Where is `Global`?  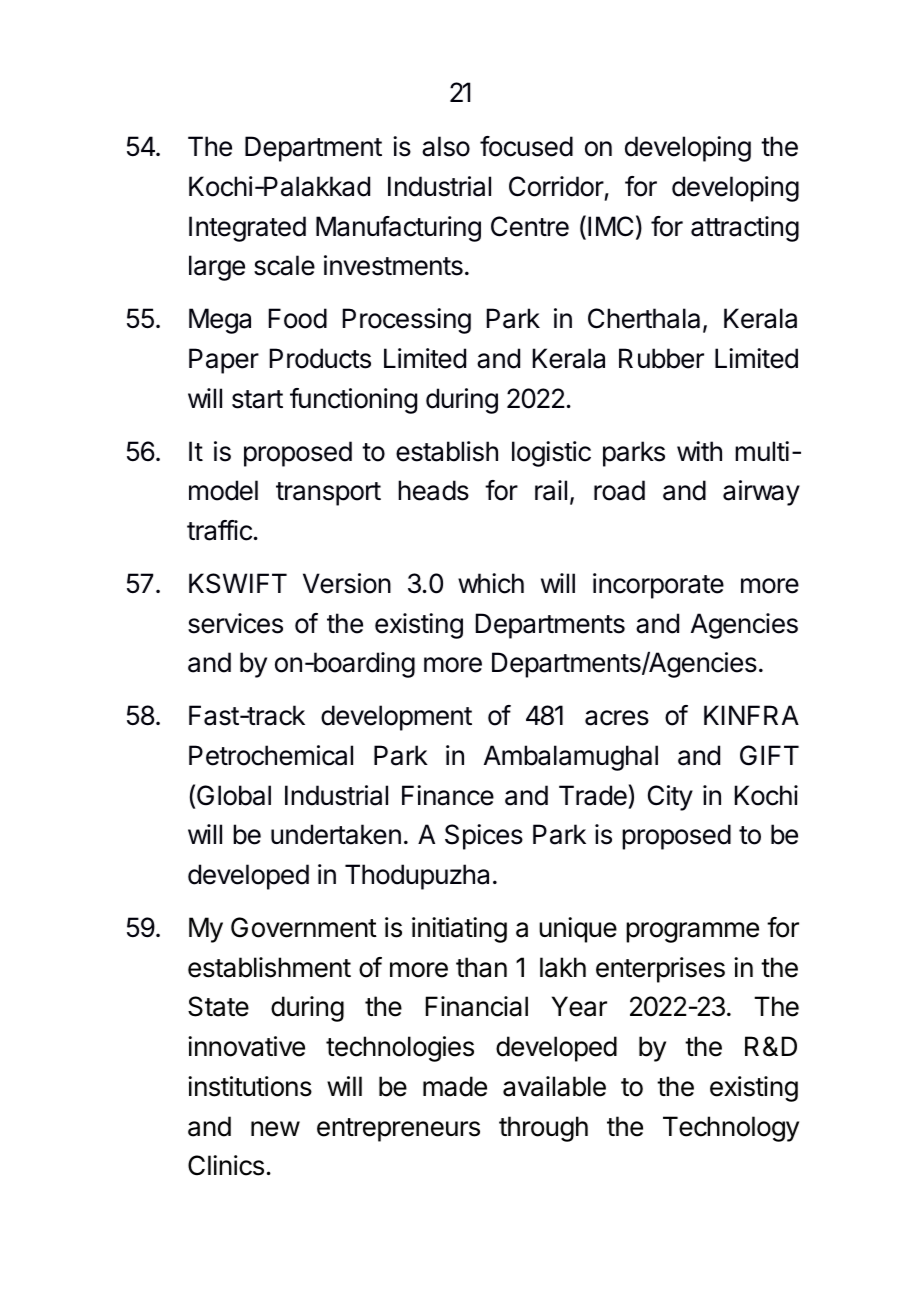
Global is located at coordinates (234, 795).
